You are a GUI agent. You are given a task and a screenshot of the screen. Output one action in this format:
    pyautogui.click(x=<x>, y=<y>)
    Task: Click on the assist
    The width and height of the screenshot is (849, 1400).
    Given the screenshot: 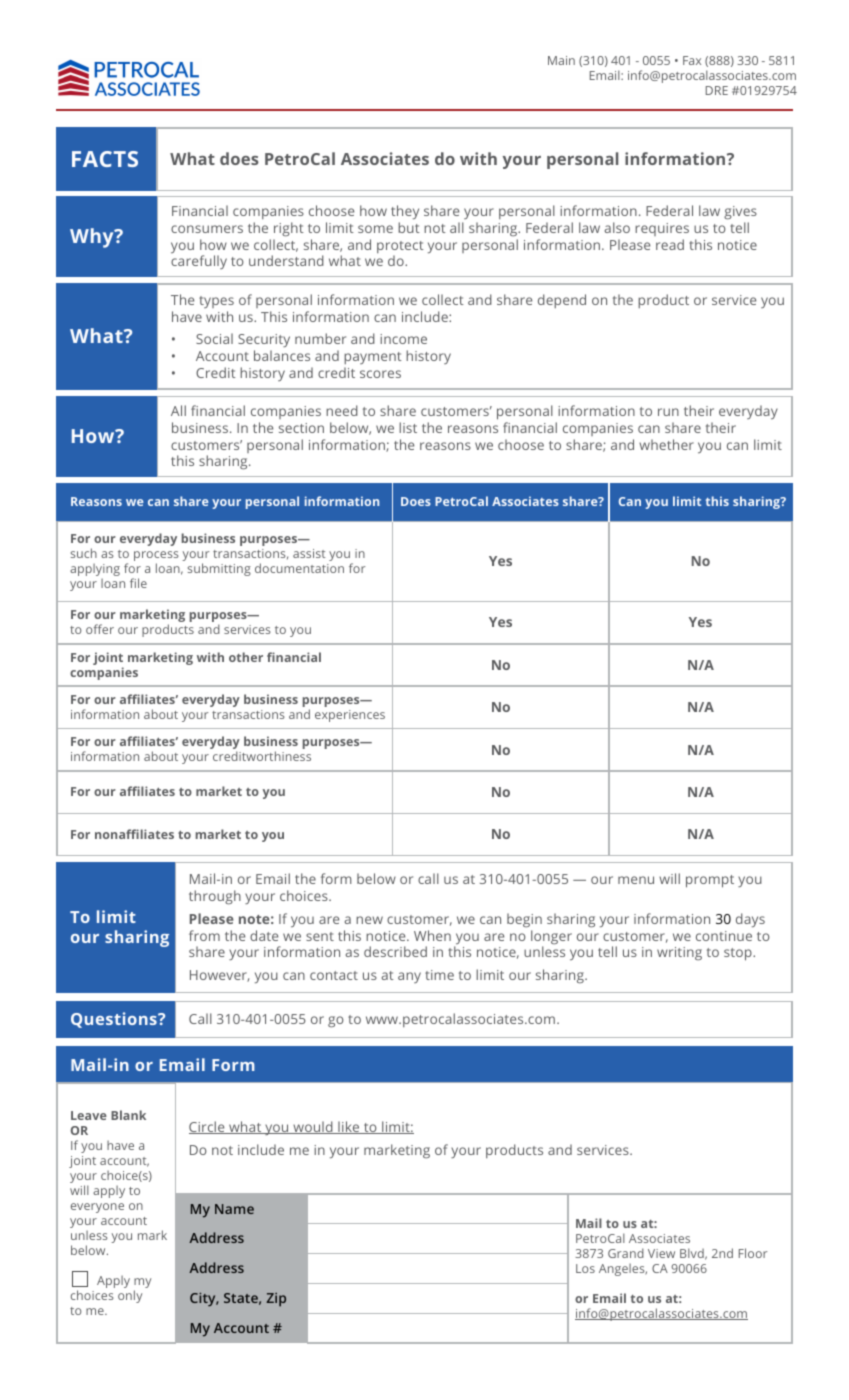 What is the action you would take?
    pyautogui.click(x=309, y=553)
